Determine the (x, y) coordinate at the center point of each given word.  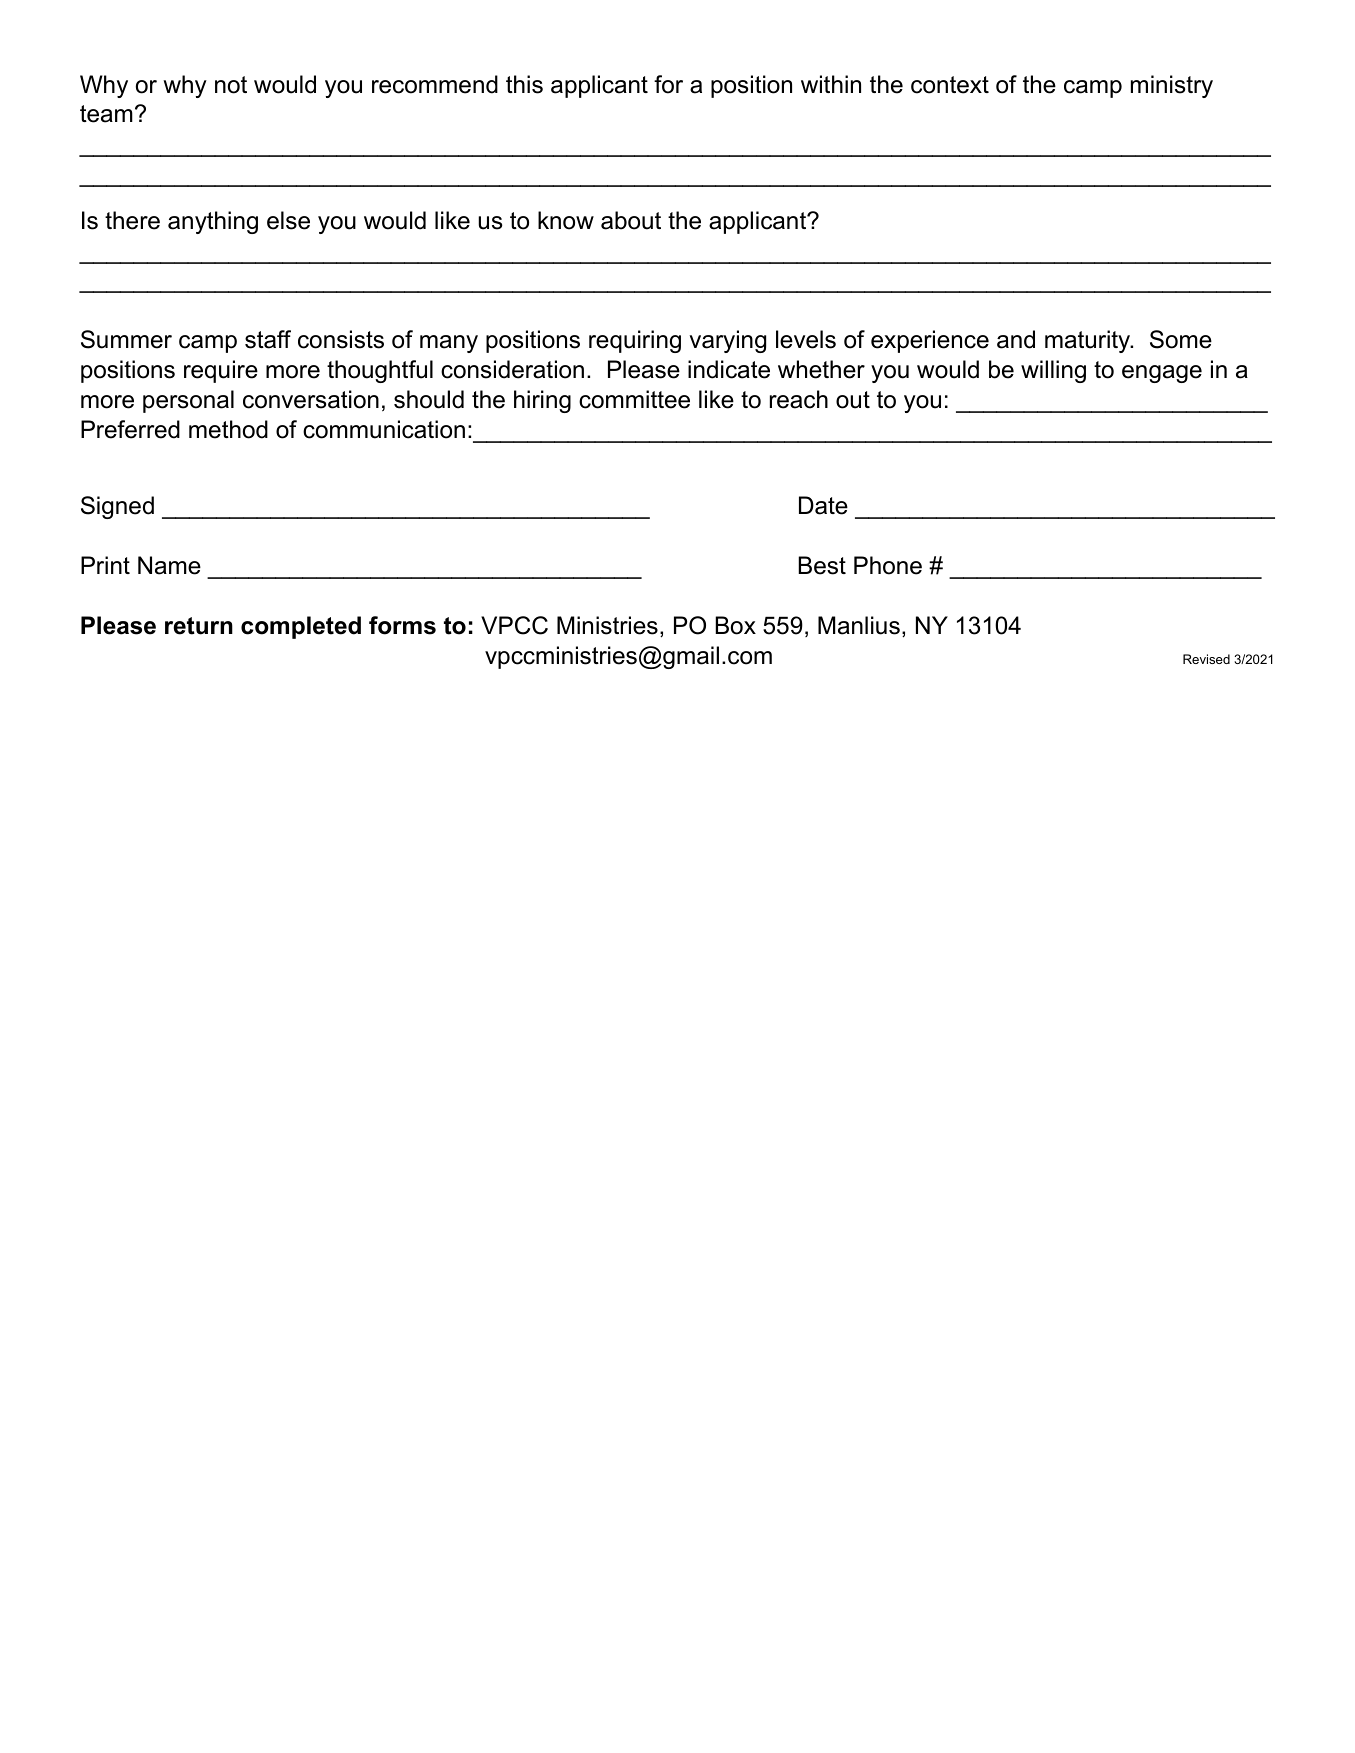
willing (1053, 371)
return (199, 626)
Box (735, 625)
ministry (1172, 86)
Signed (117, 507)
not (231, 85)
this (524, 84)
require (221, 371)
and (1016, 339)
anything (213, 222)
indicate (729, 369)
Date (823, 505)
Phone (888, 565)
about (631, 220)
